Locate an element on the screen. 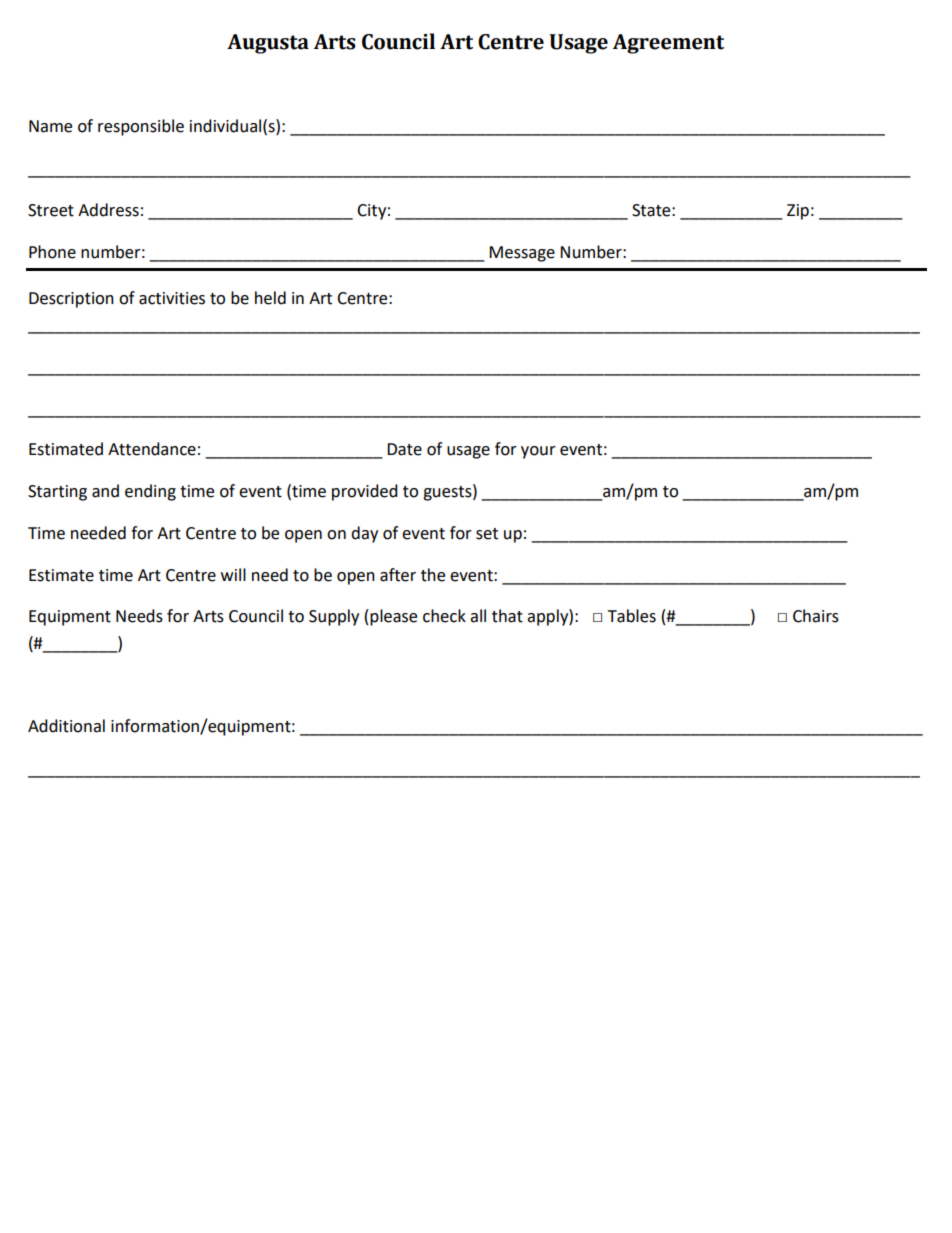 The image size is (952, 1233). Chairs is located at coordinates (816, 616).
